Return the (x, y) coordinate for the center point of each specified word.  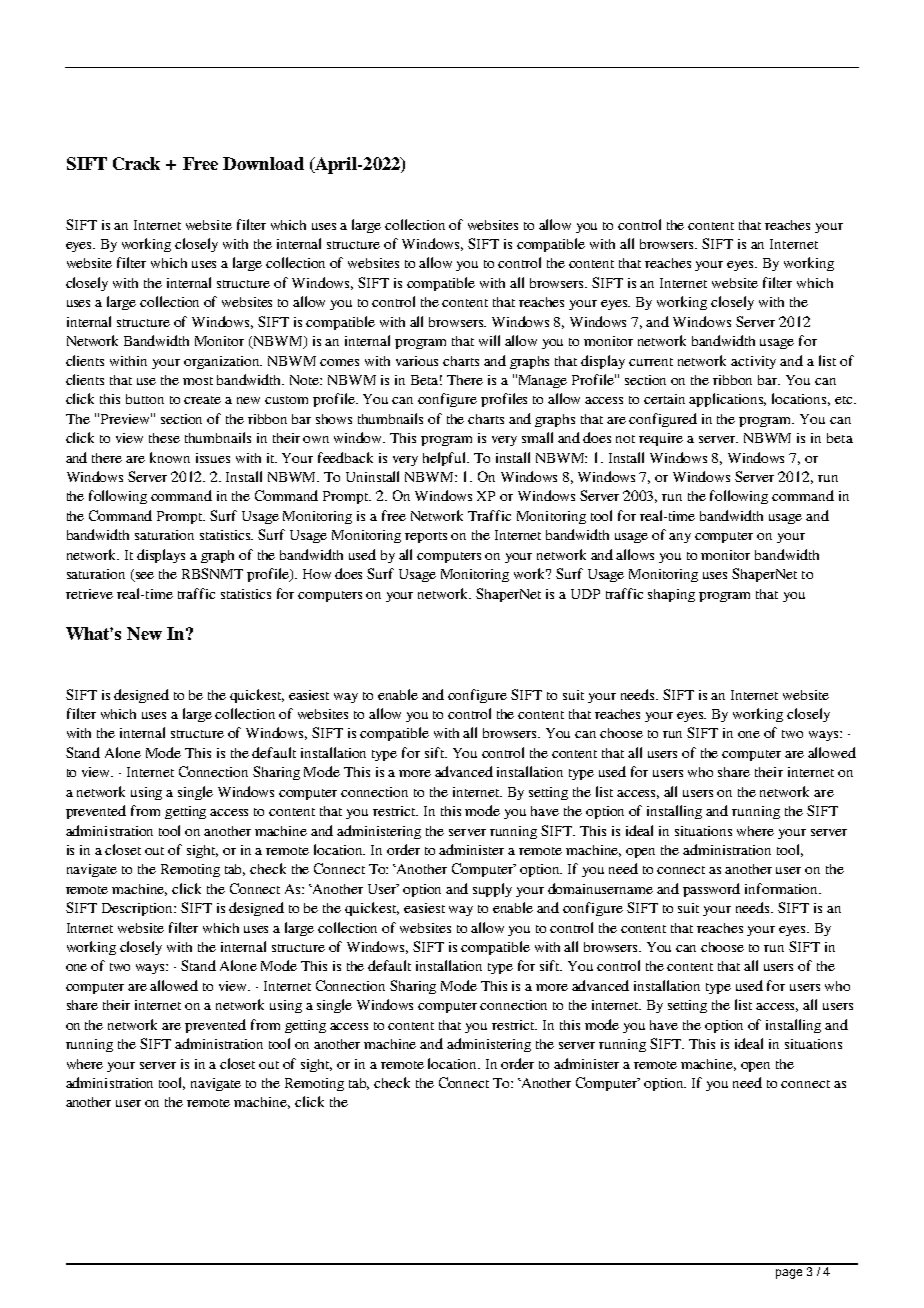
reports (426, 537)
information (782, 888)
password (711, 890)
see (144, 577)
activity (753, 362)
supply (492, 890)
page (789, 1274)
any (680, 538)
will (489, 340)
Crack (136, 163)
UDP (585, 594)
